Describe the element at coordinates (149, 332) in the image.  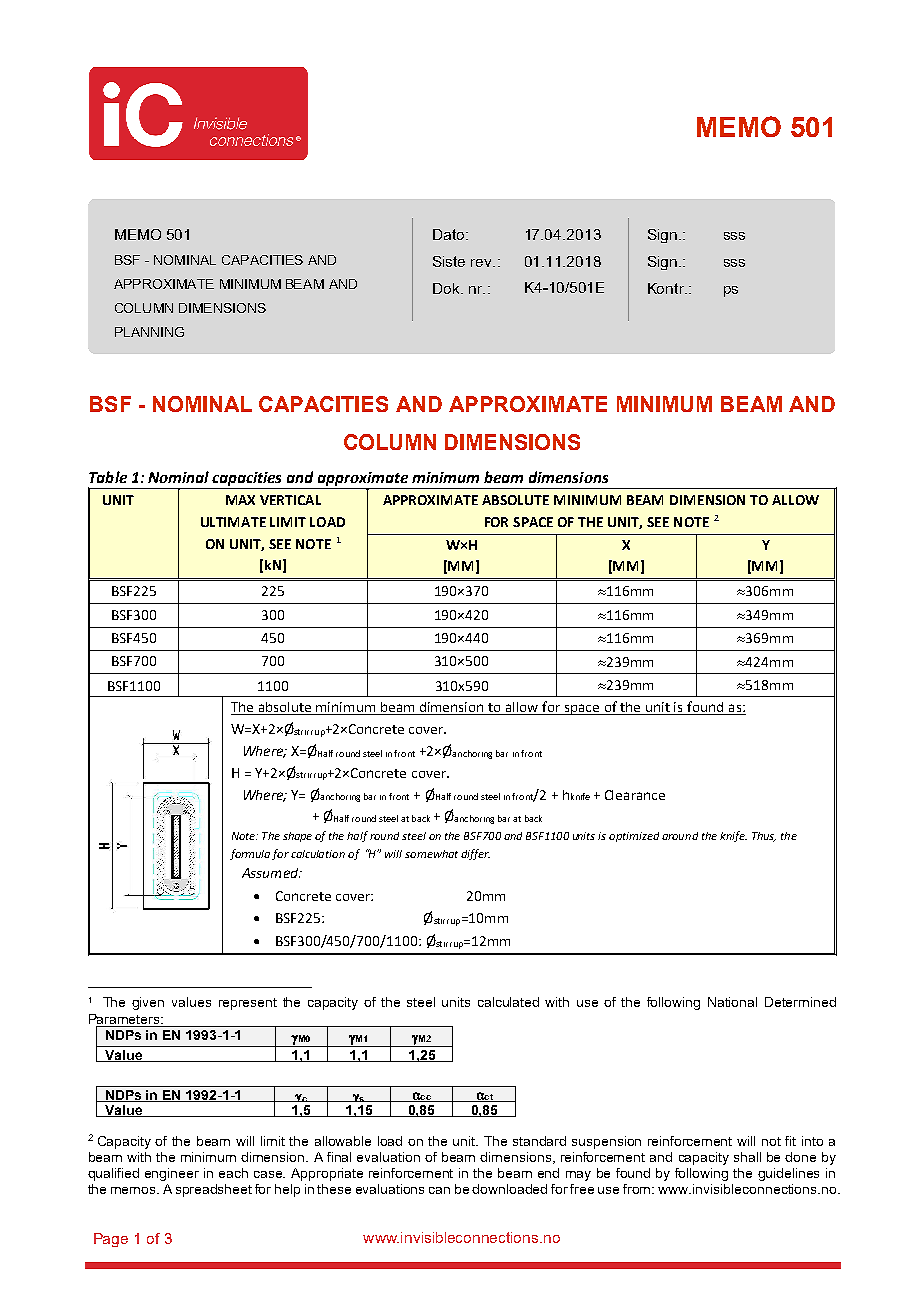
I see `PLANNING` at that location.
